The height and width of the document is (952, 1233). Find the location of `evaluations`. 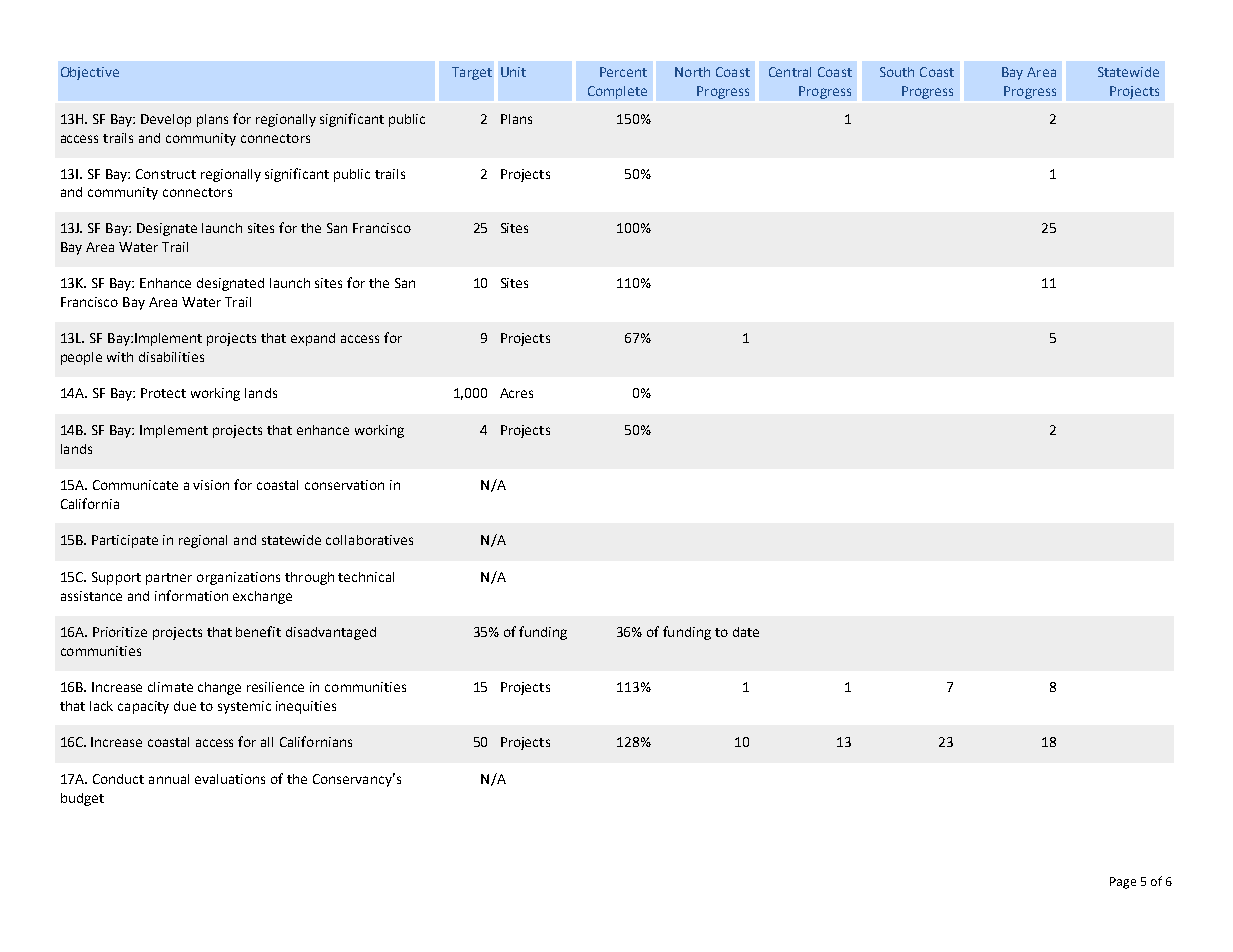

evaluations is located at coordinates (230, 779).
